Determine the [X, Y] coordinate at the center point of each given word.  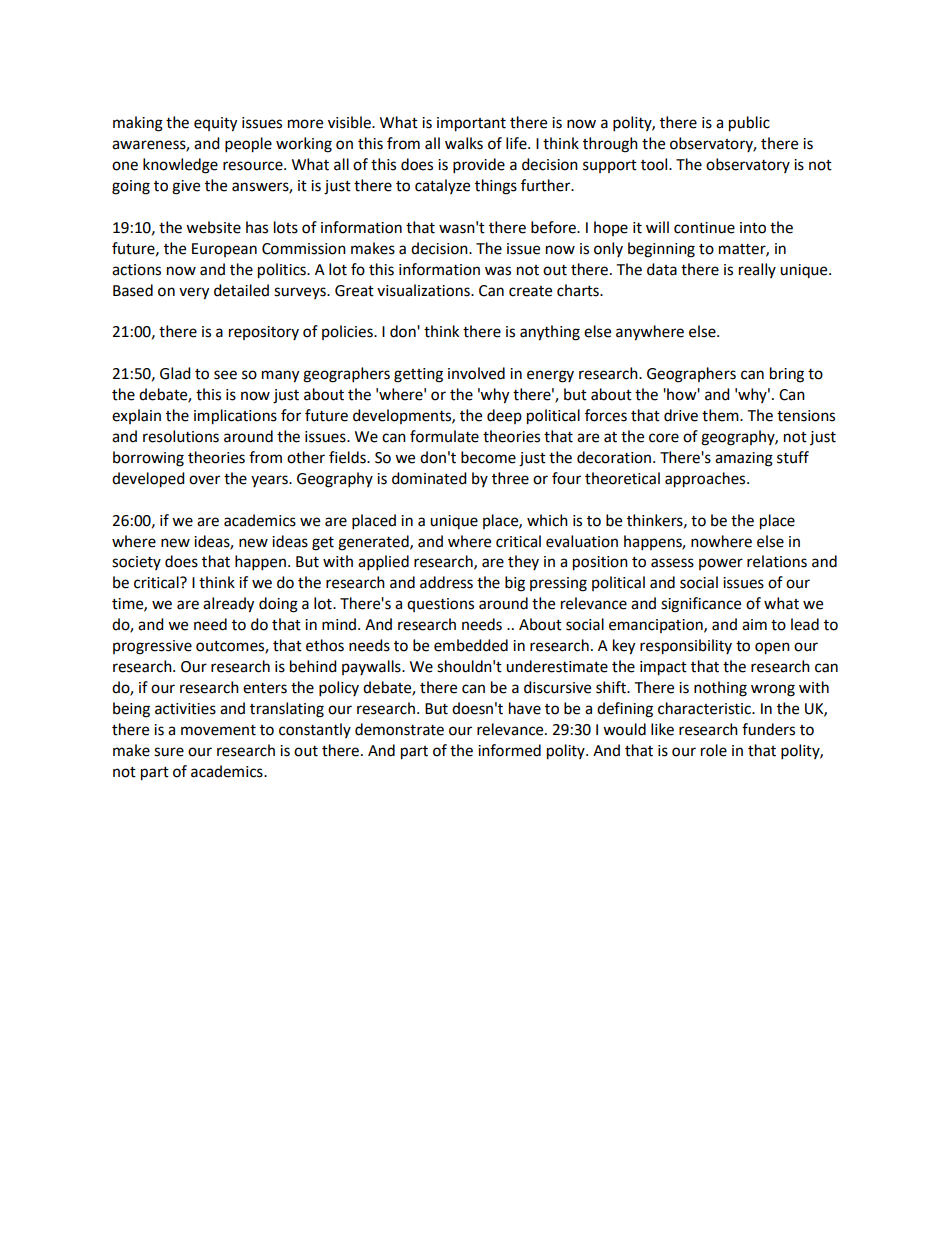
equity [215, 124]
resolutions [181, 436]
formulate [444, 436]
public [749, 124]
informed [509, 750]
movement [218, 730]
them [721, 415]
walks [464, 143]
